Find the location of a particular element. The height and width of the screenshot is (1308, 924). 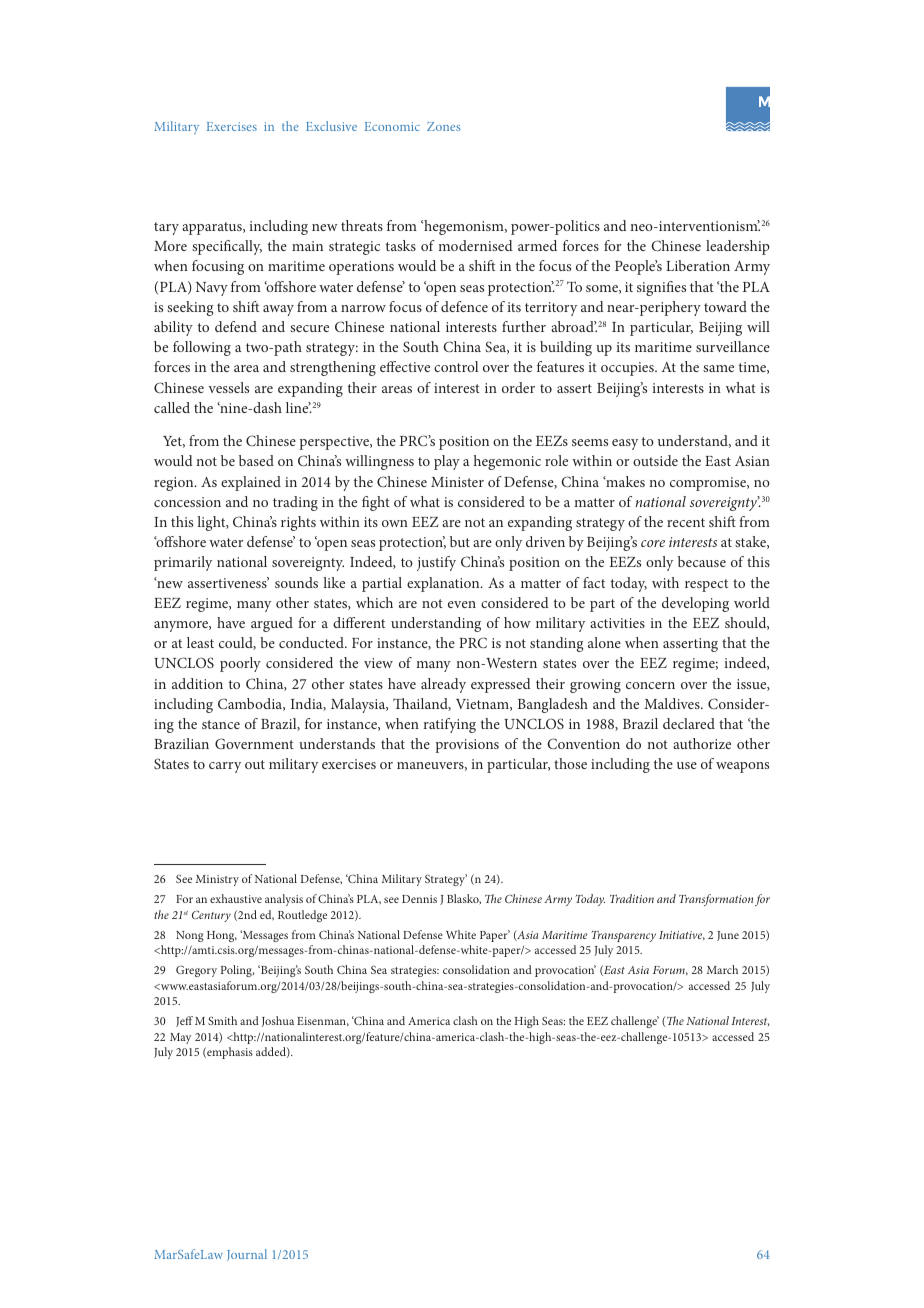

specifically is located at coordinates (227, 247).
